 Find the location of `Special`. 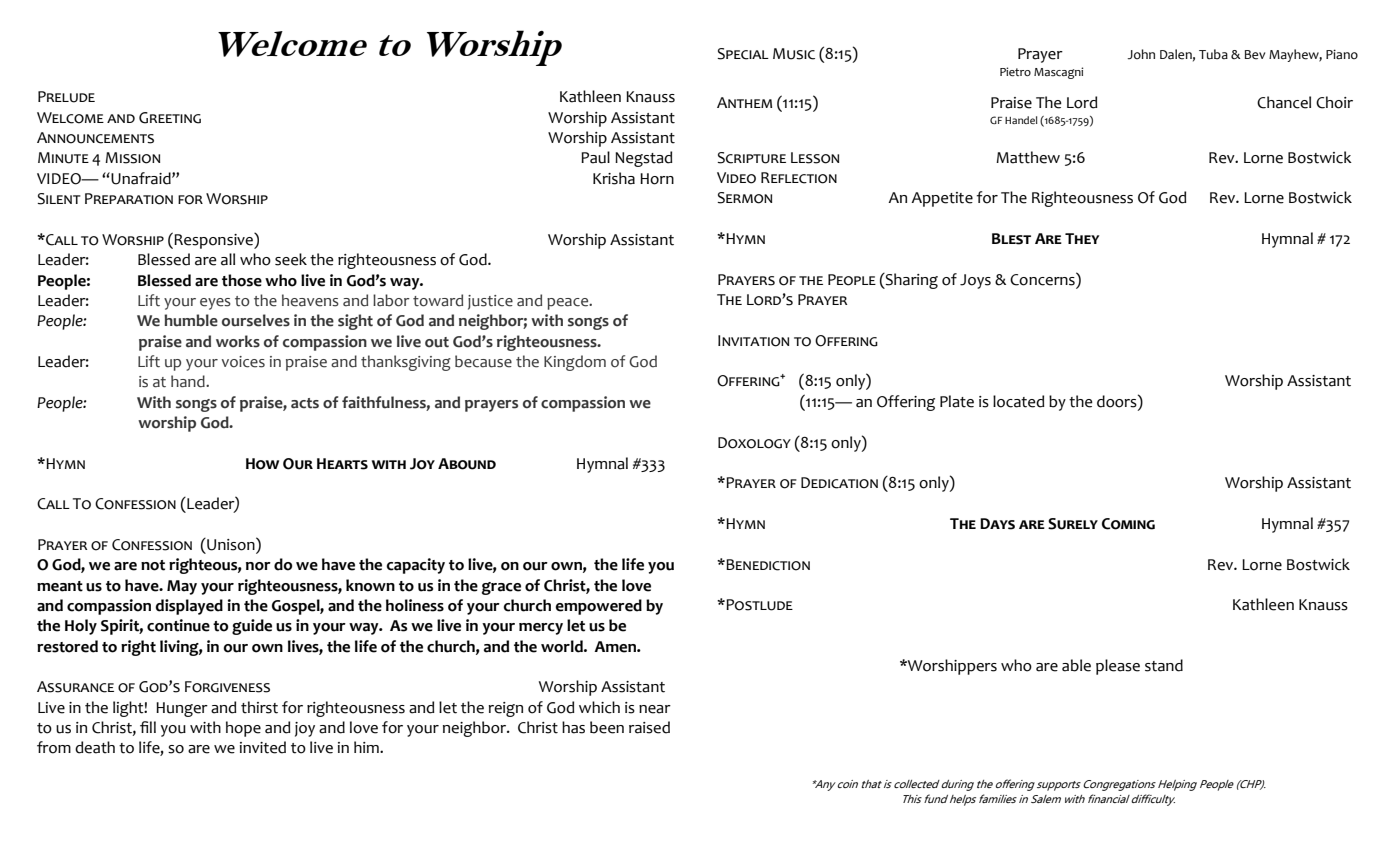

Special is located at coordinates (743, 54).
